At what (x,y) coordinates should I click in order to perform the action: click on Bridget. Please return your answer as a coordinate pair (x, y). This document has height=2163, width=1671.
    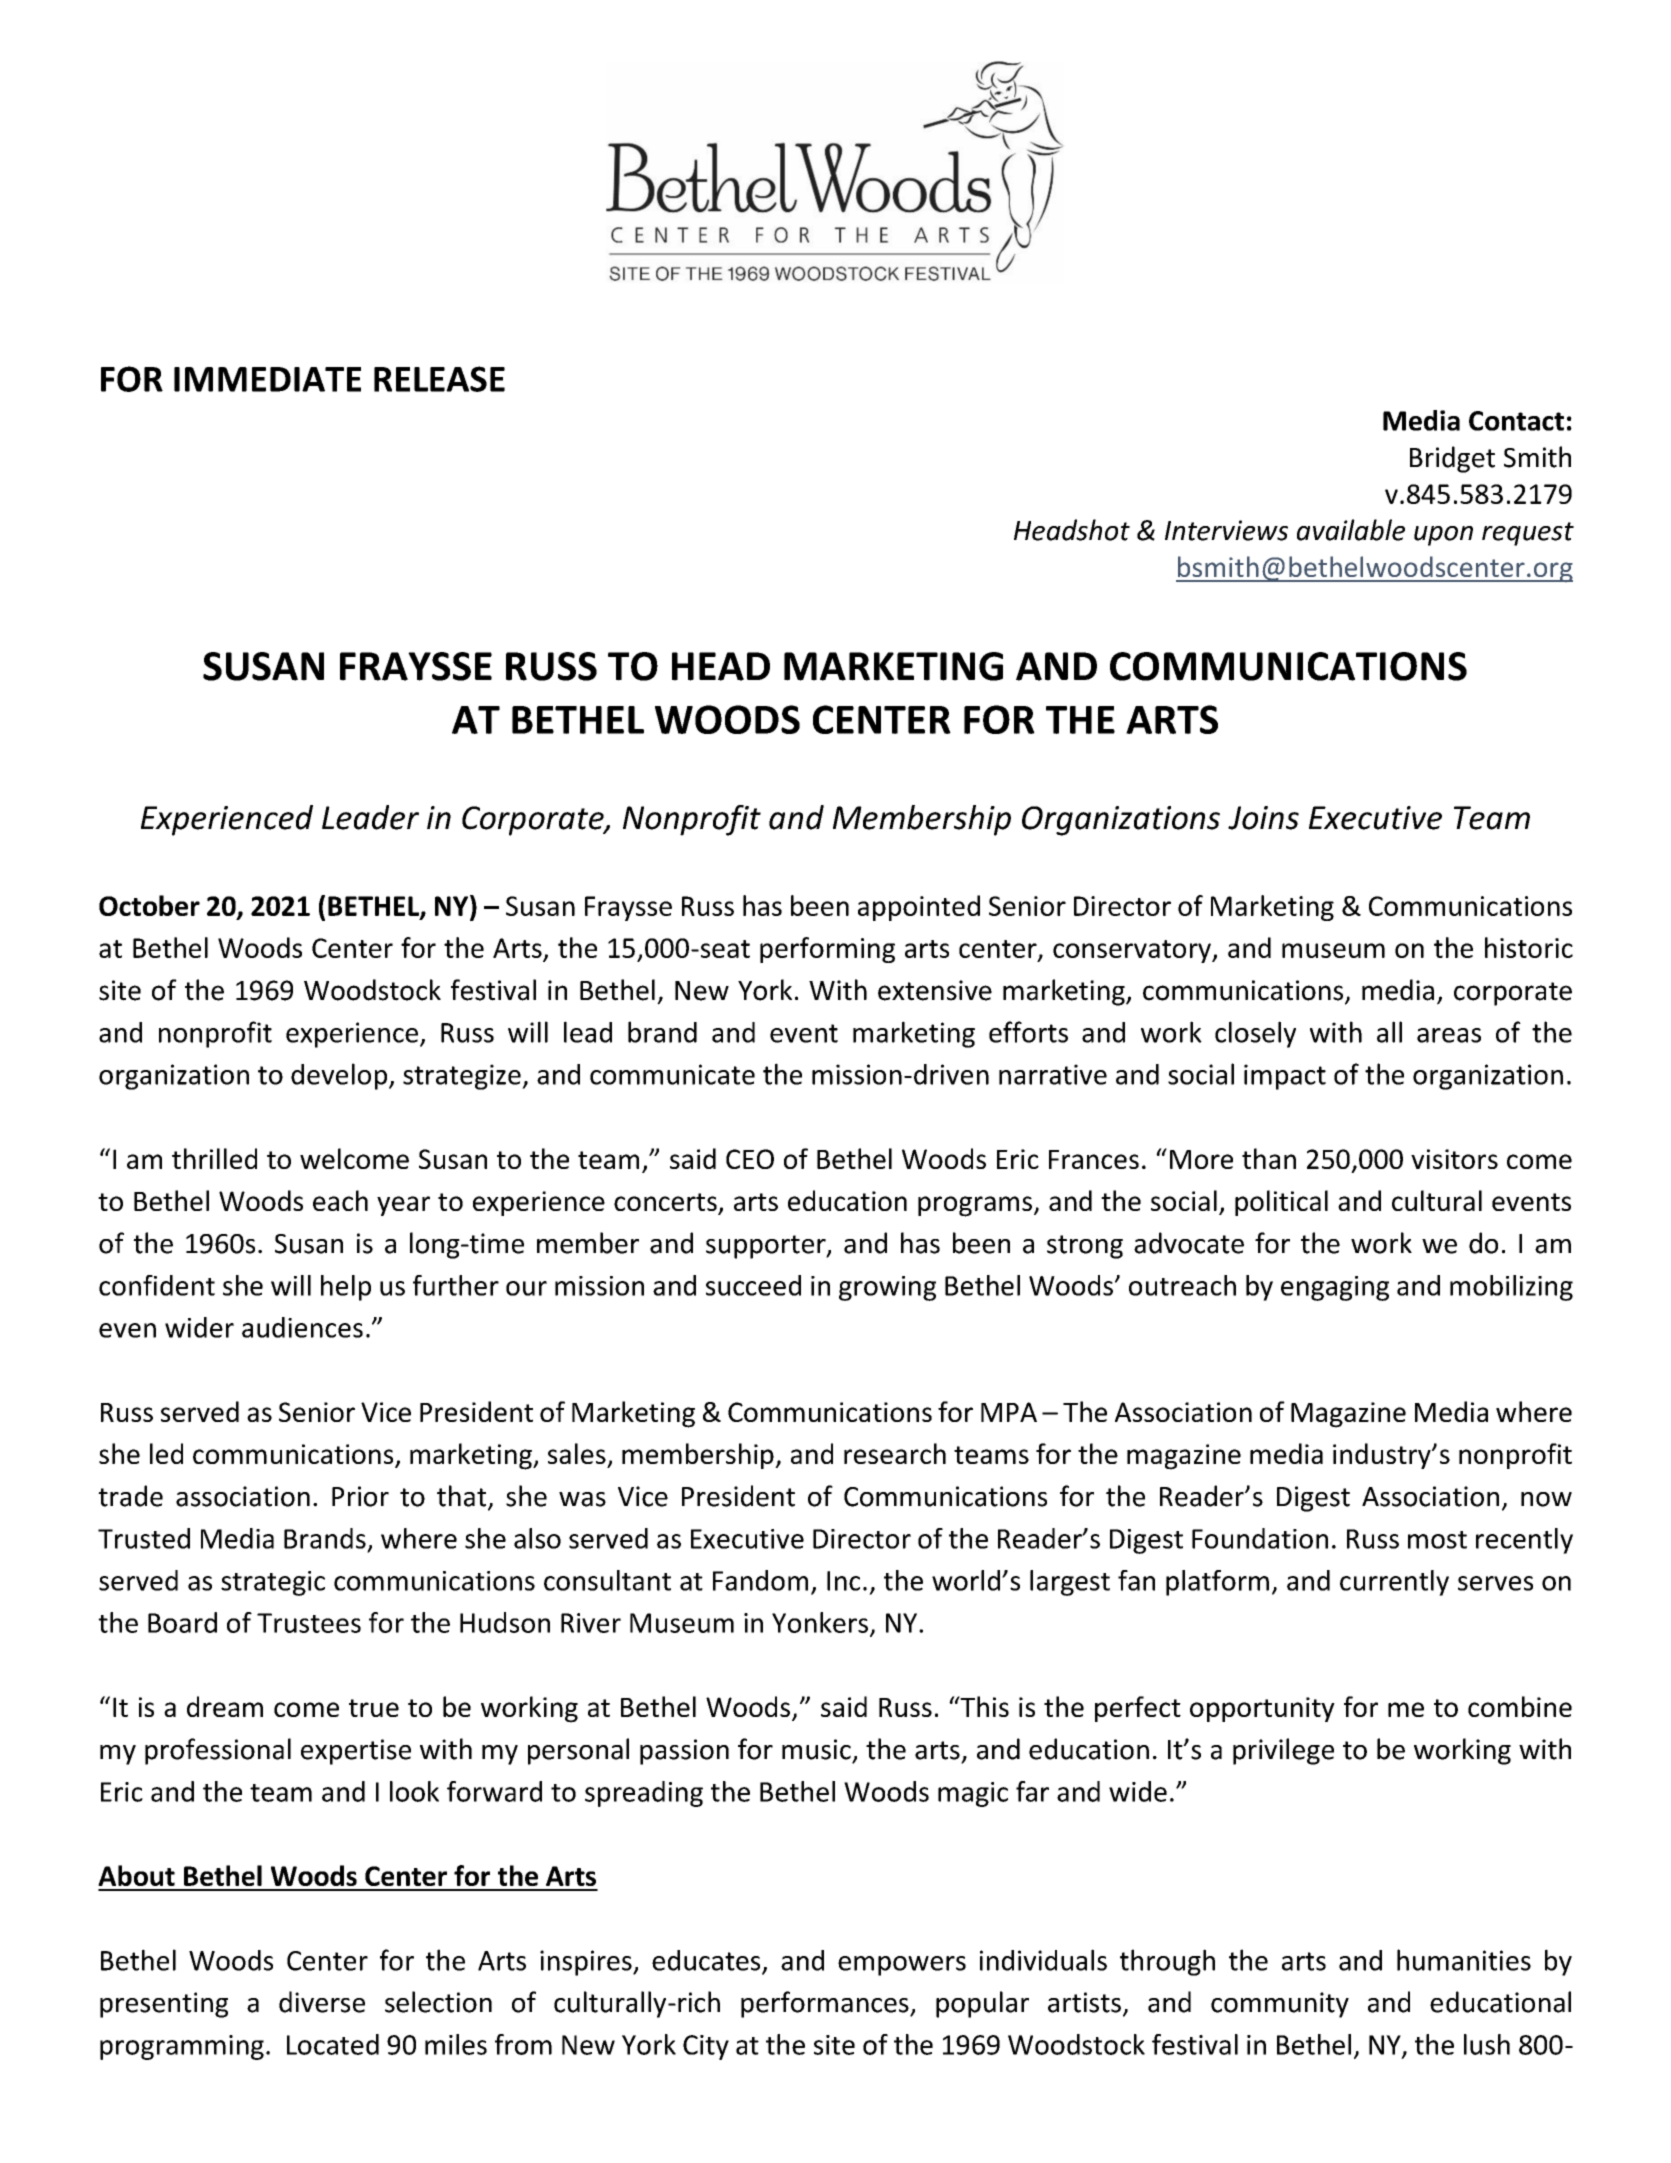
    Looking at the image, I should click on (1452, 459).
